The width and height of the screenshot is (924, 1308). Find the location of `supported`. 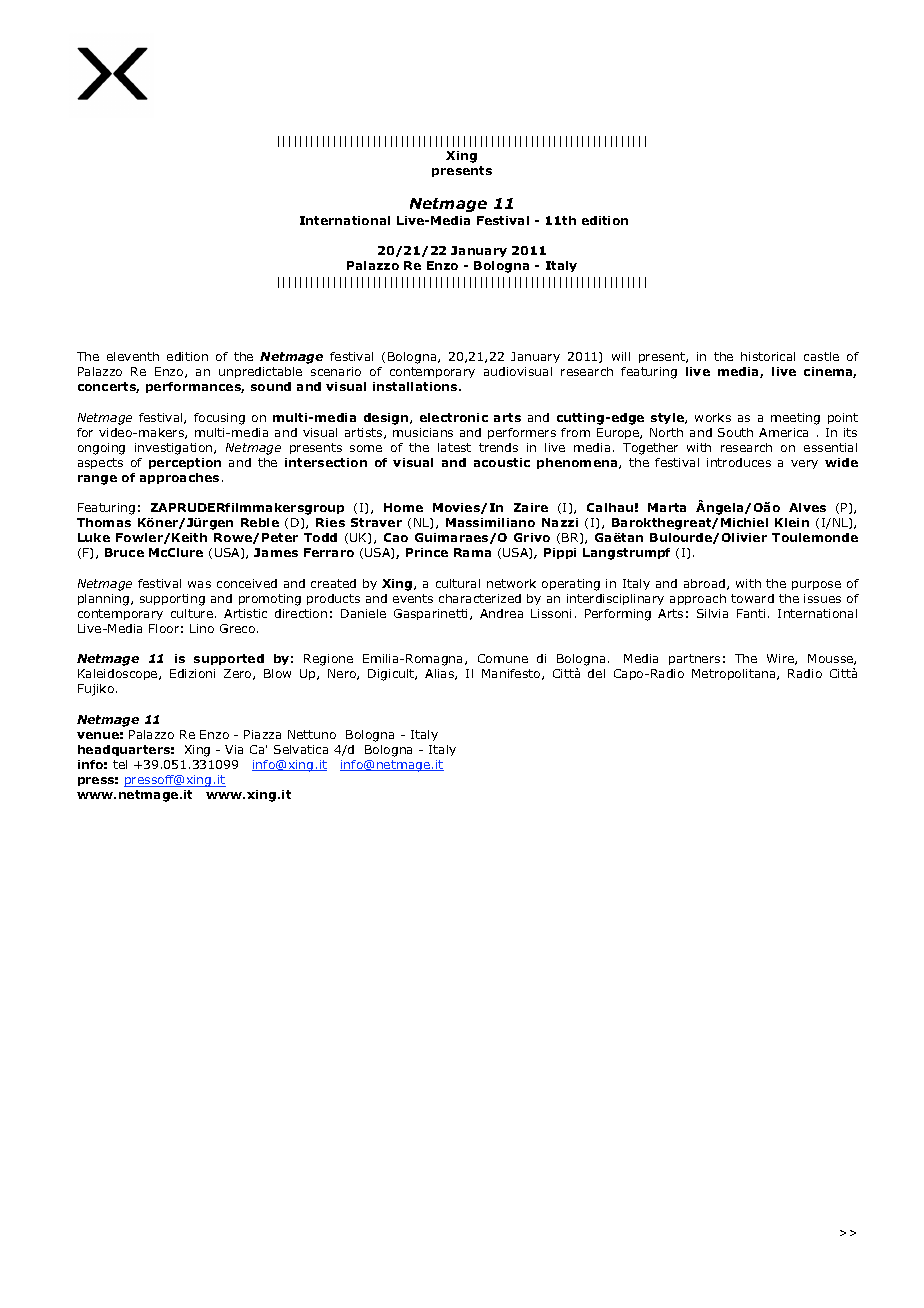

supported is located at coordinates (229, 659).
